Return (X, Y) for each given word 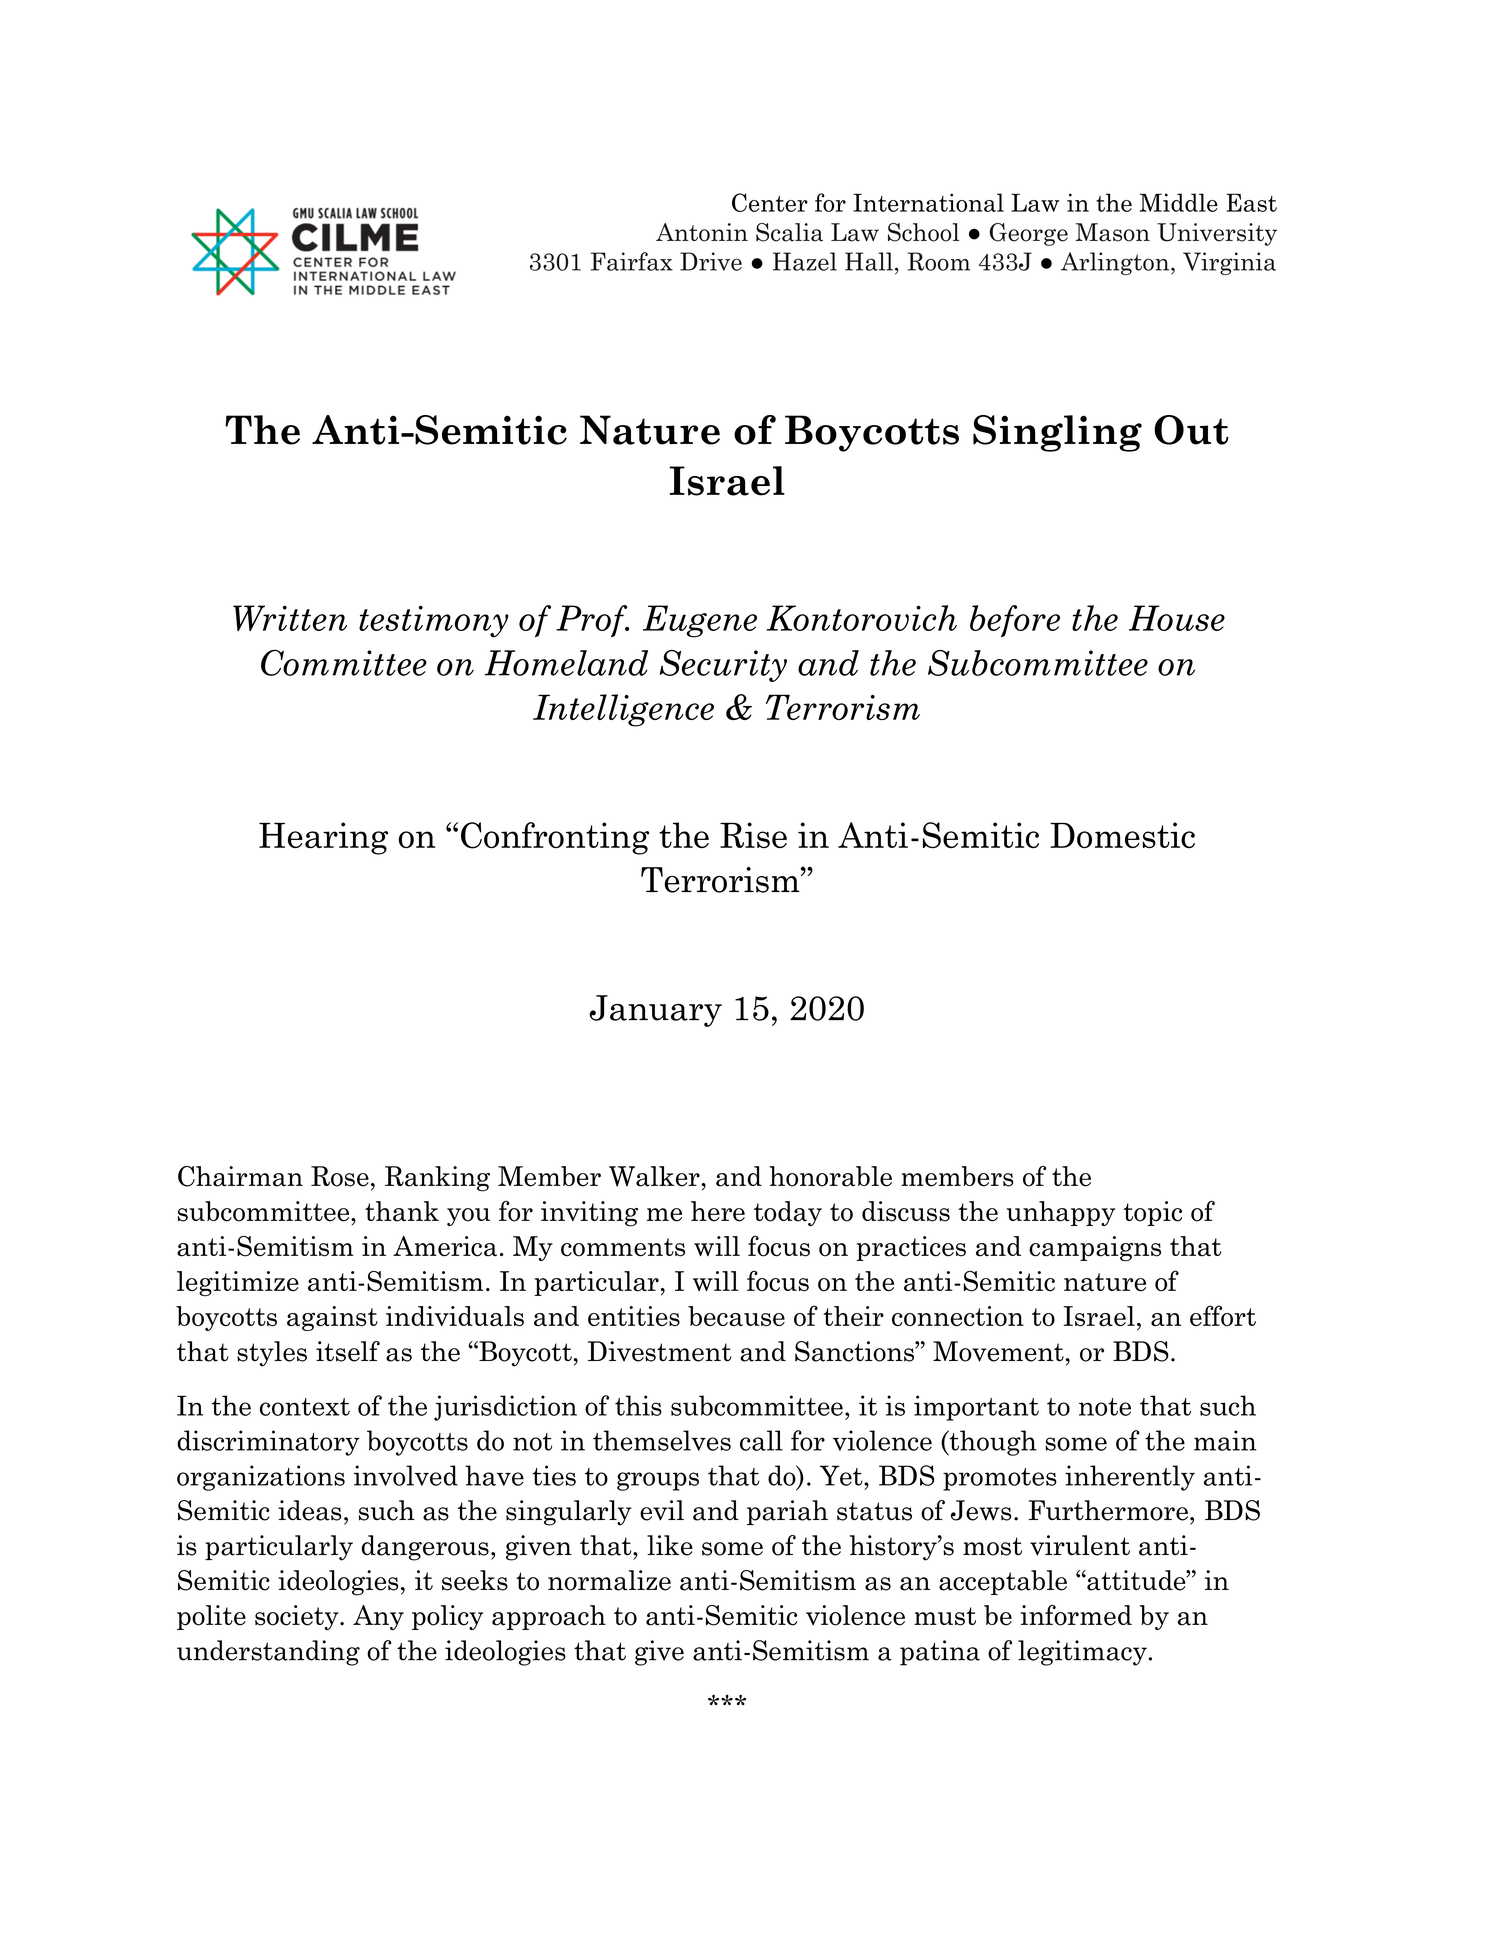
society (298, 1617)
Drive (711, 261)
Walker (655, 1176)
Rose (340, 1176)
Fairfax (632, 261)
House (1177, 618)
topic (1153, 1213)
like (670, 1545)
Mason (1113, 232)
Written (290, 618)
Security (723, 666)
